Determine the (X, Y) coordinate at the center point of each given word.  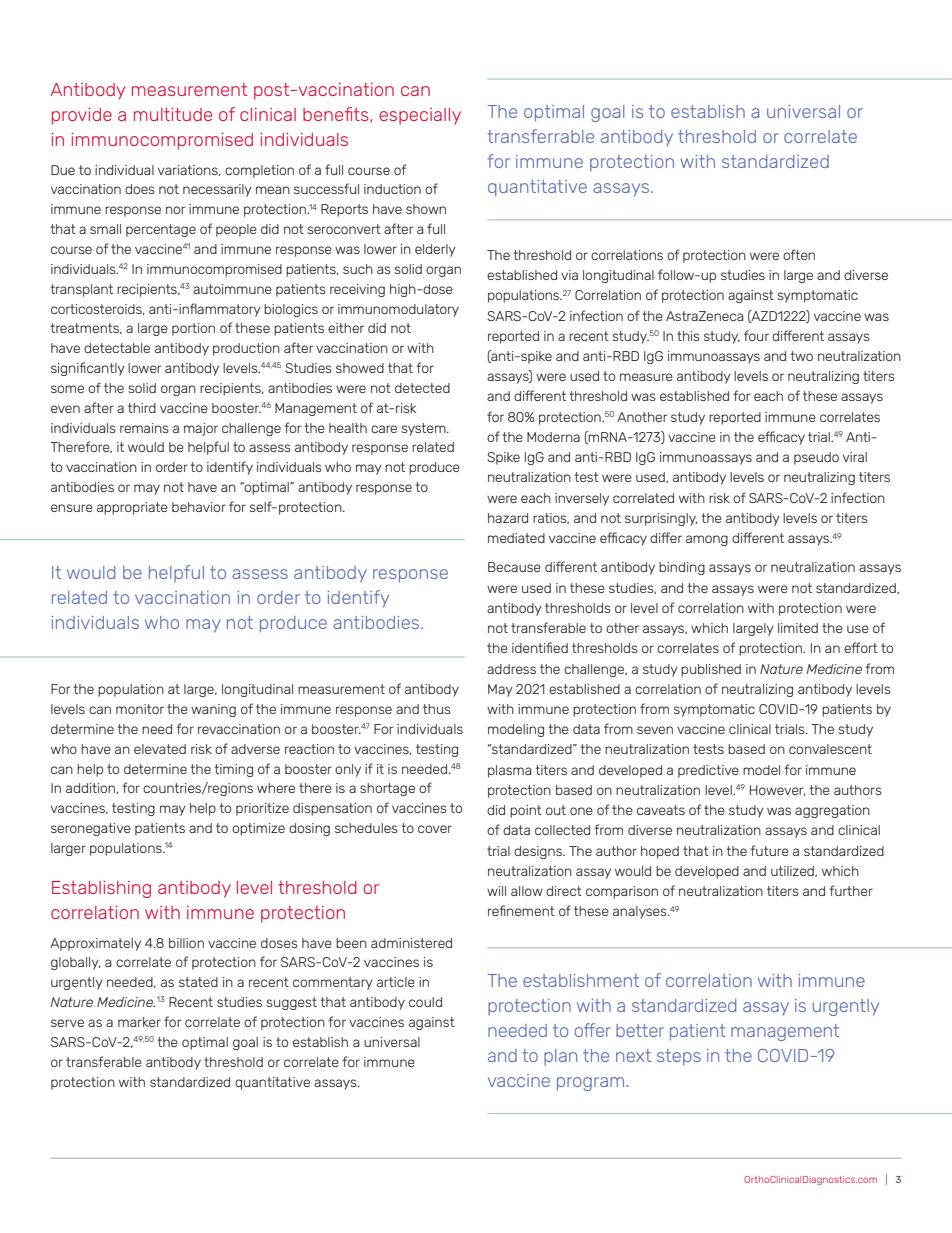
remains (144, 428)
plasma (509, 771)
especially (420, 116)
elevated (160, 749)
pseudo (816, 458)
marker (139, 1022)
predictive (708, 771)
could (425, 1002)
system (424, 429)
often (799, 254)
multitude (173, 114)
